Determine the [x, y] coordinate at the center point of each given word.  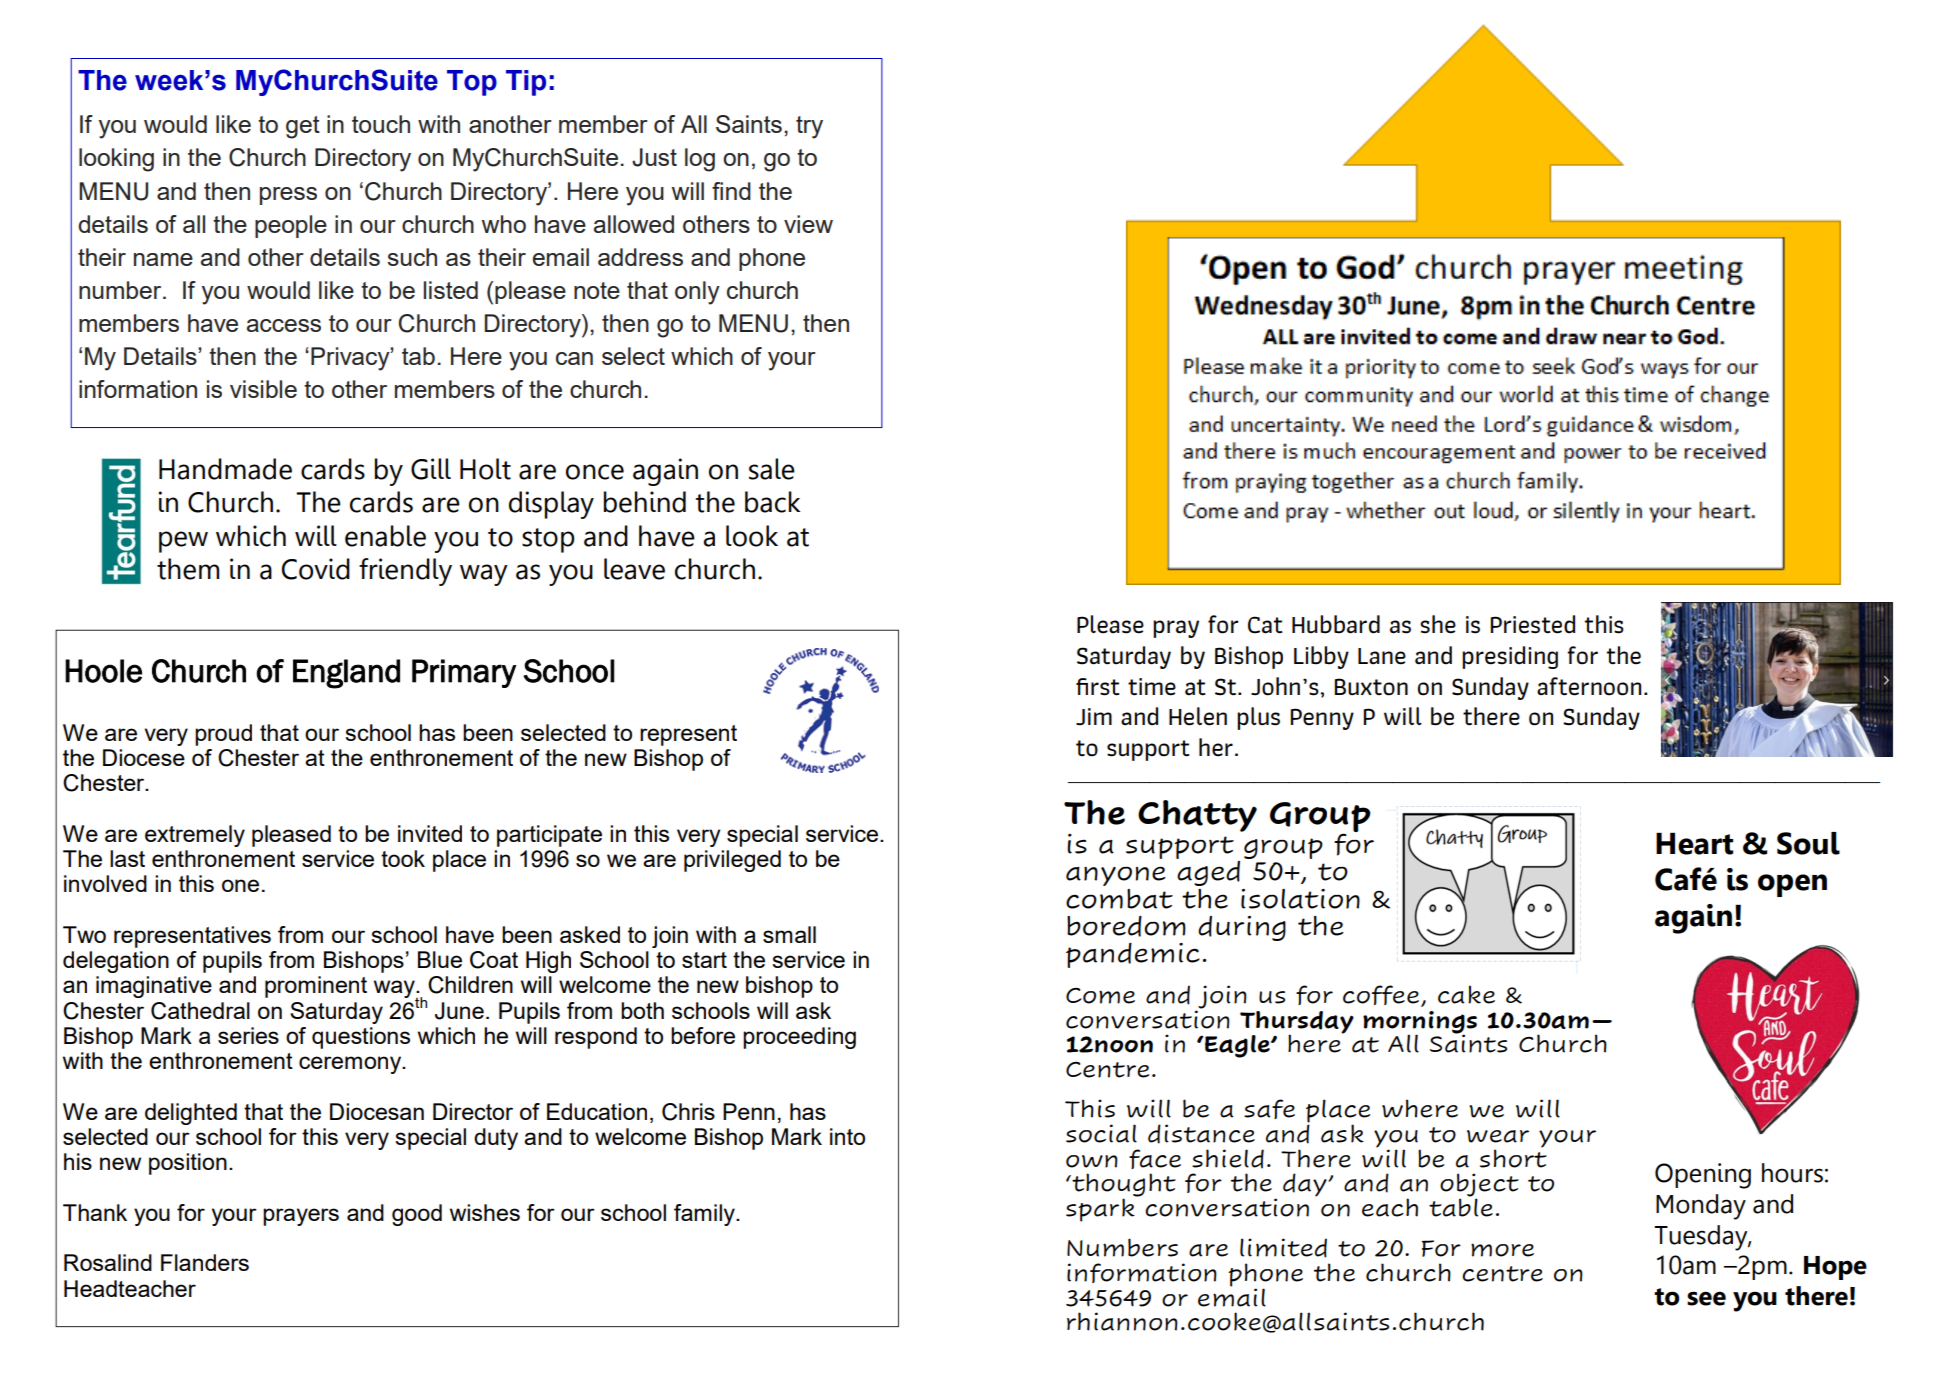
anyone [1116, 876]
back [773, 502]
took [403, 858]
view [808, 224]
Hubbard [1336, 624]
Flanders [205, 1262]
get [303, 127]
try [809, 127]
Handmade [225, 469]
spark [1101, 1209]
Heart [1694, 844]
